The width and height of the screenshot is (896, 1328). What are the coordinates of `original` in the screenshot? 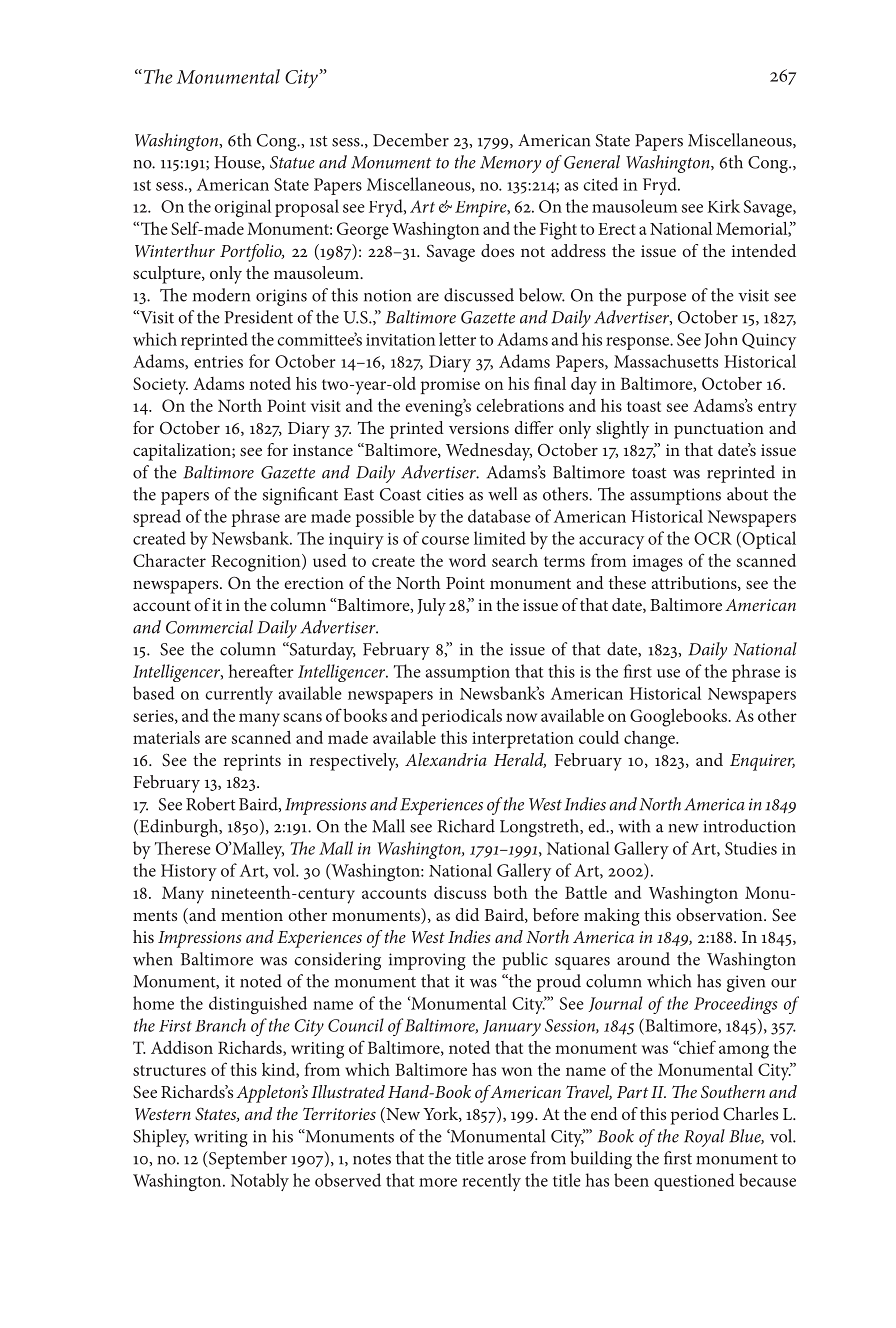 It's located at (242, 208).
